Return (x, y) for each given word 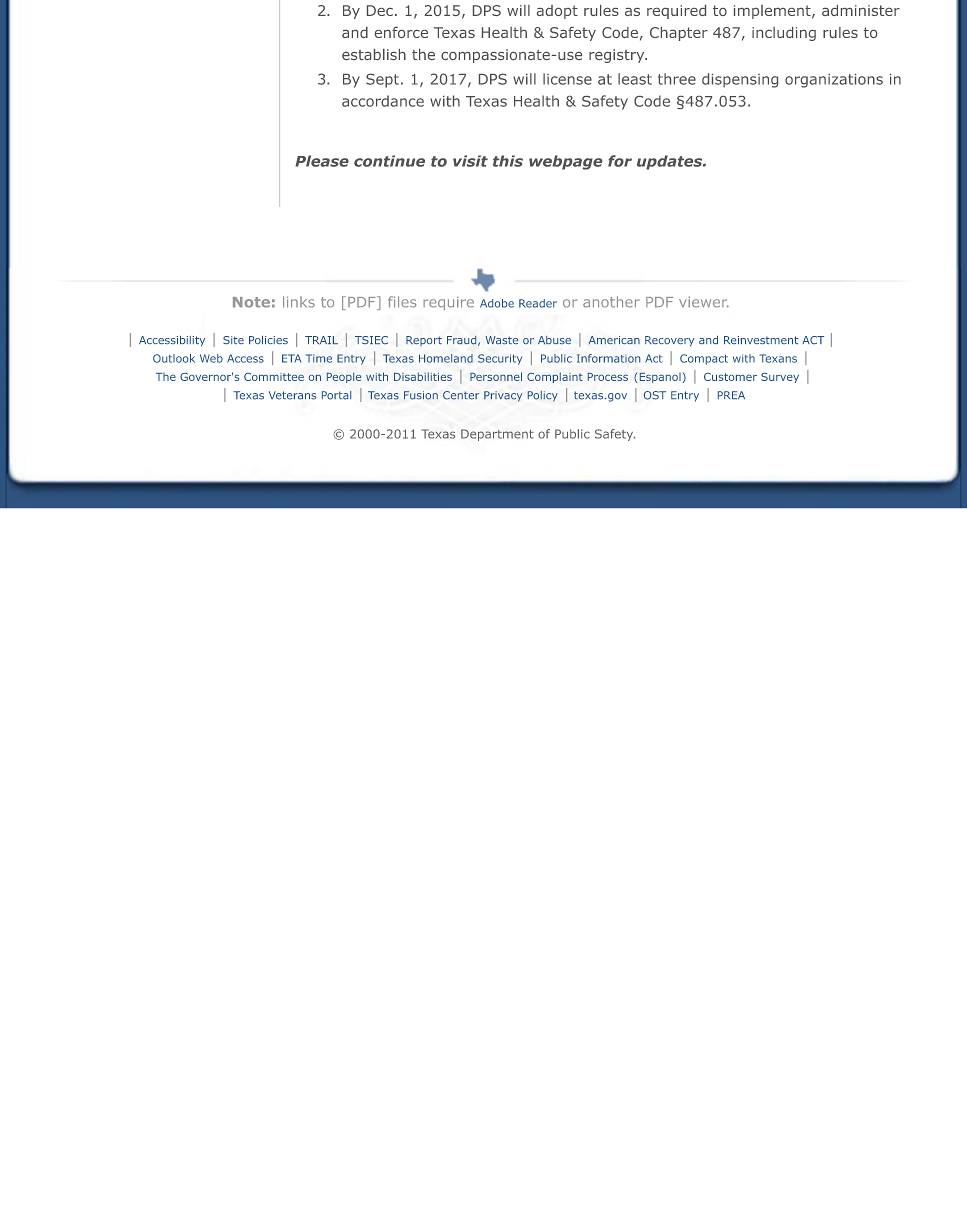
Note (251, 302)
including (784, 34)
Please (322, 161)
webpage (565, 162)
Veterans (292, 395)
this (508, 161)
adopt (557, 12)
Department (497, 435)
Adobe (497, 303)
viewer (704, 302)
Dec (380, 10)
